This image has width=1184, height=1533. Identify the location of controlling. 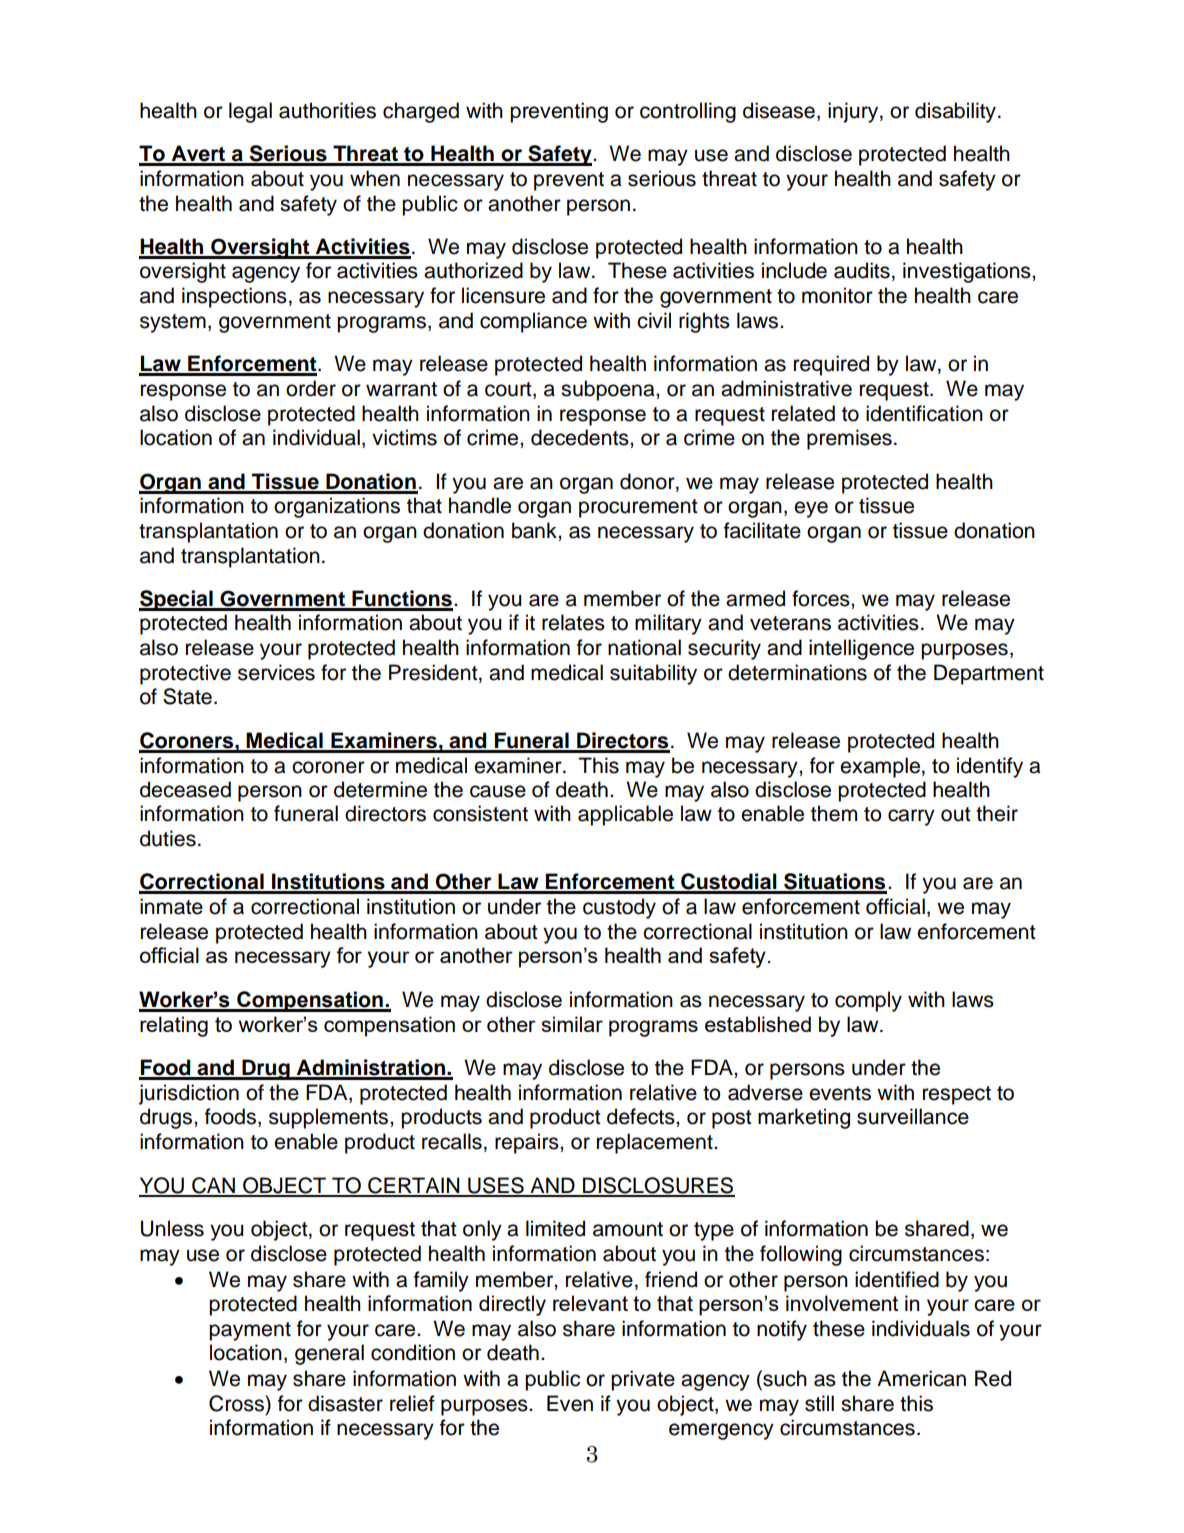
(688, 112).
